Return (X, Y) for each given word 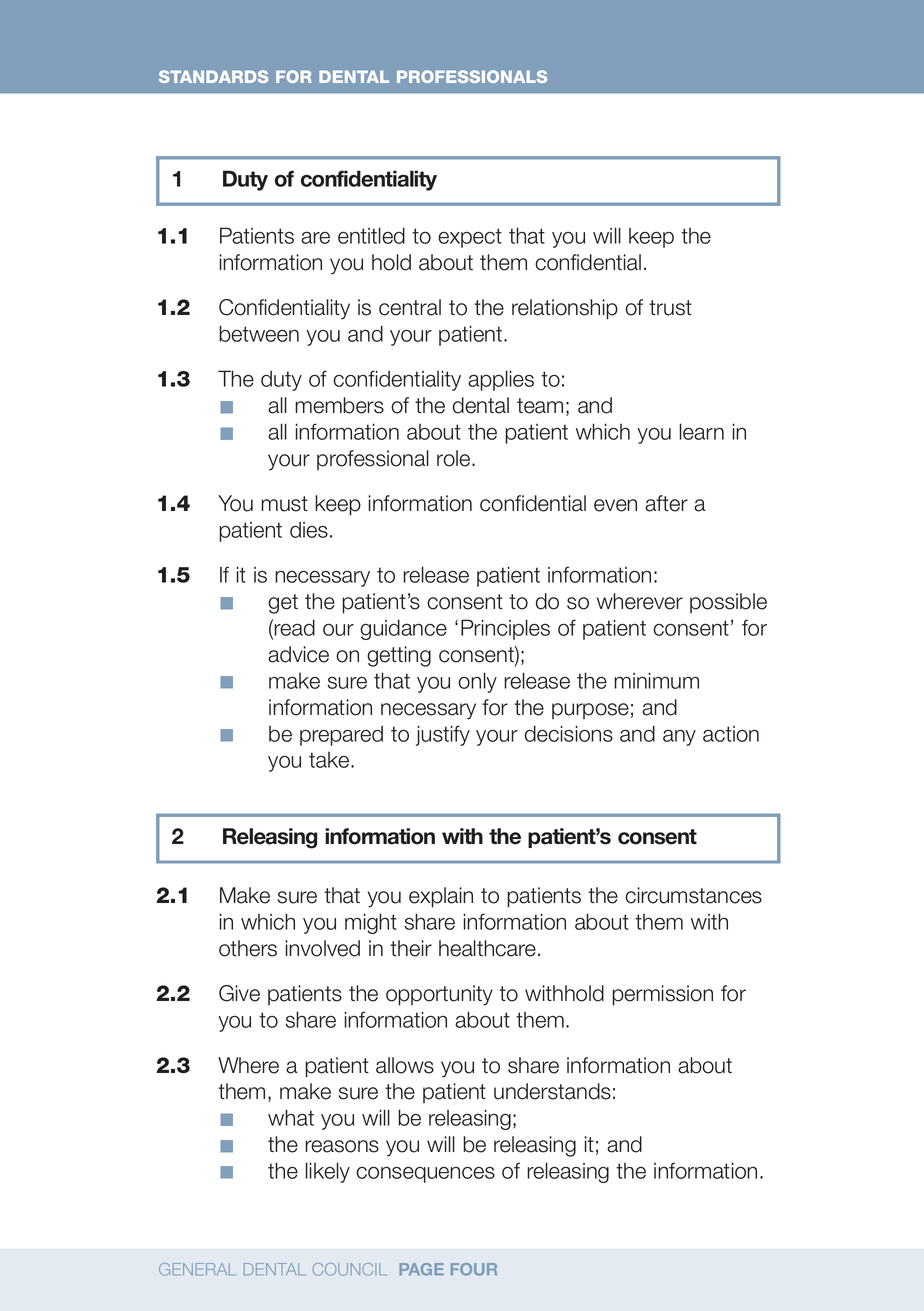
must (284, 504)
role (455, 458)
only (477, 682)
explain (441, 897)
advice (298, 654)
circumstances (693, 895)
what (291, 1117)
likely (328, 1172)
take (330, 760)
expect (470, 238)
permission (662, 995)
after (666, 503)
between (259, 333)
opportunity (439, 995)
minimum (656, 680)
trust (670, 308)
